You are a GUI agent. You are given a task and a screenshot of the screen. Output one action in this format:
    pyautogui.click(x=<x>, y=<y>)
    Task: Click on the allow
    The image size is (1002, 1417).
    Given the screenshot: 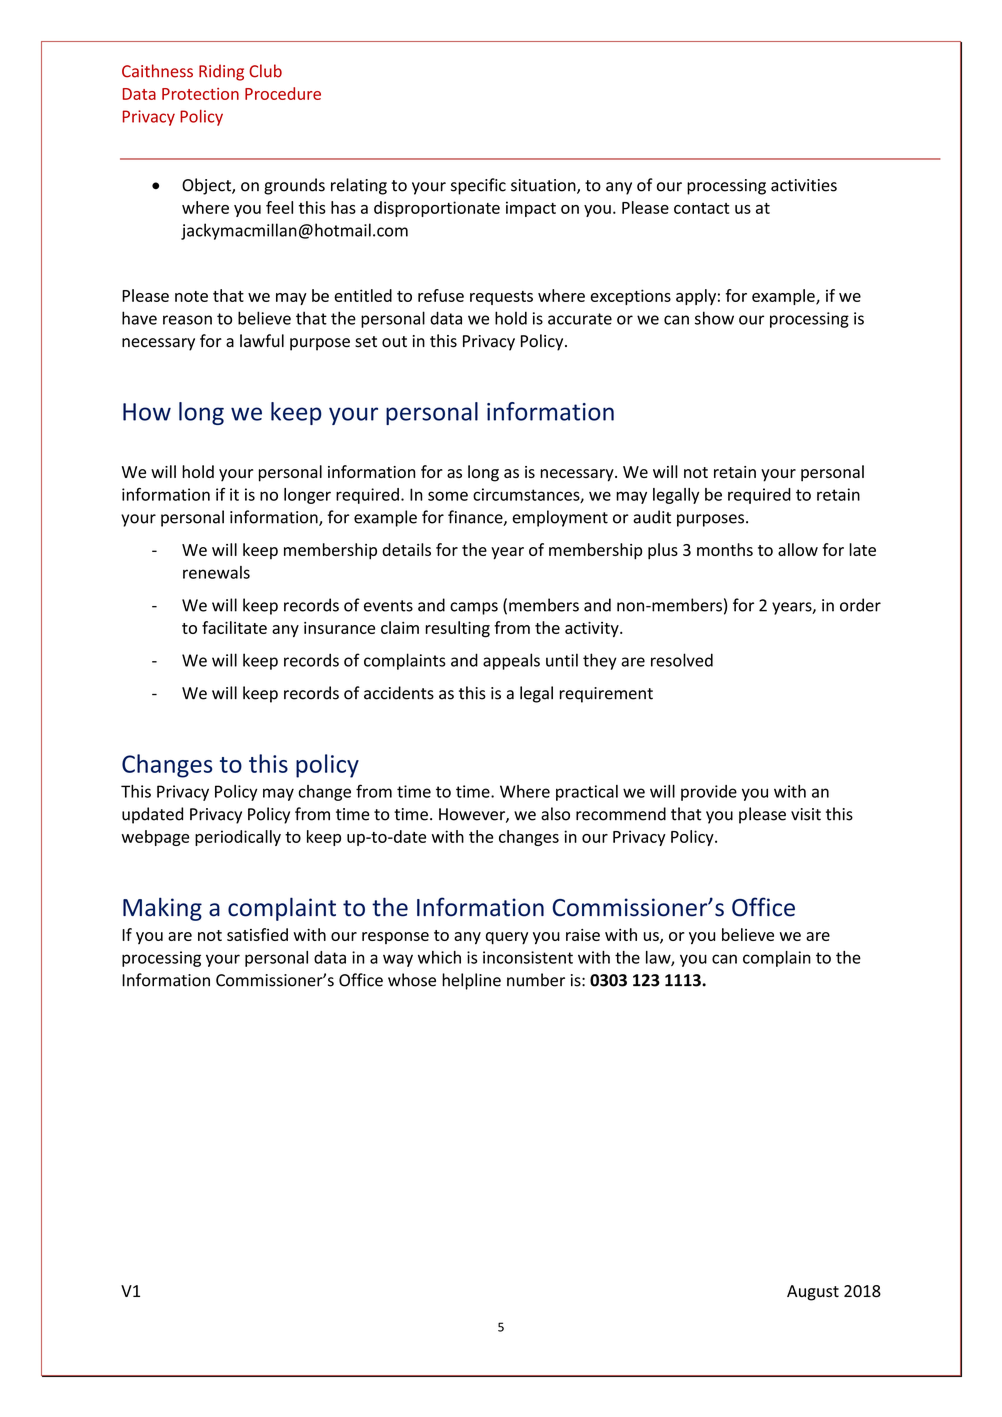 What is the action you would take?
    pyautogui.click(x=798, y=549)
